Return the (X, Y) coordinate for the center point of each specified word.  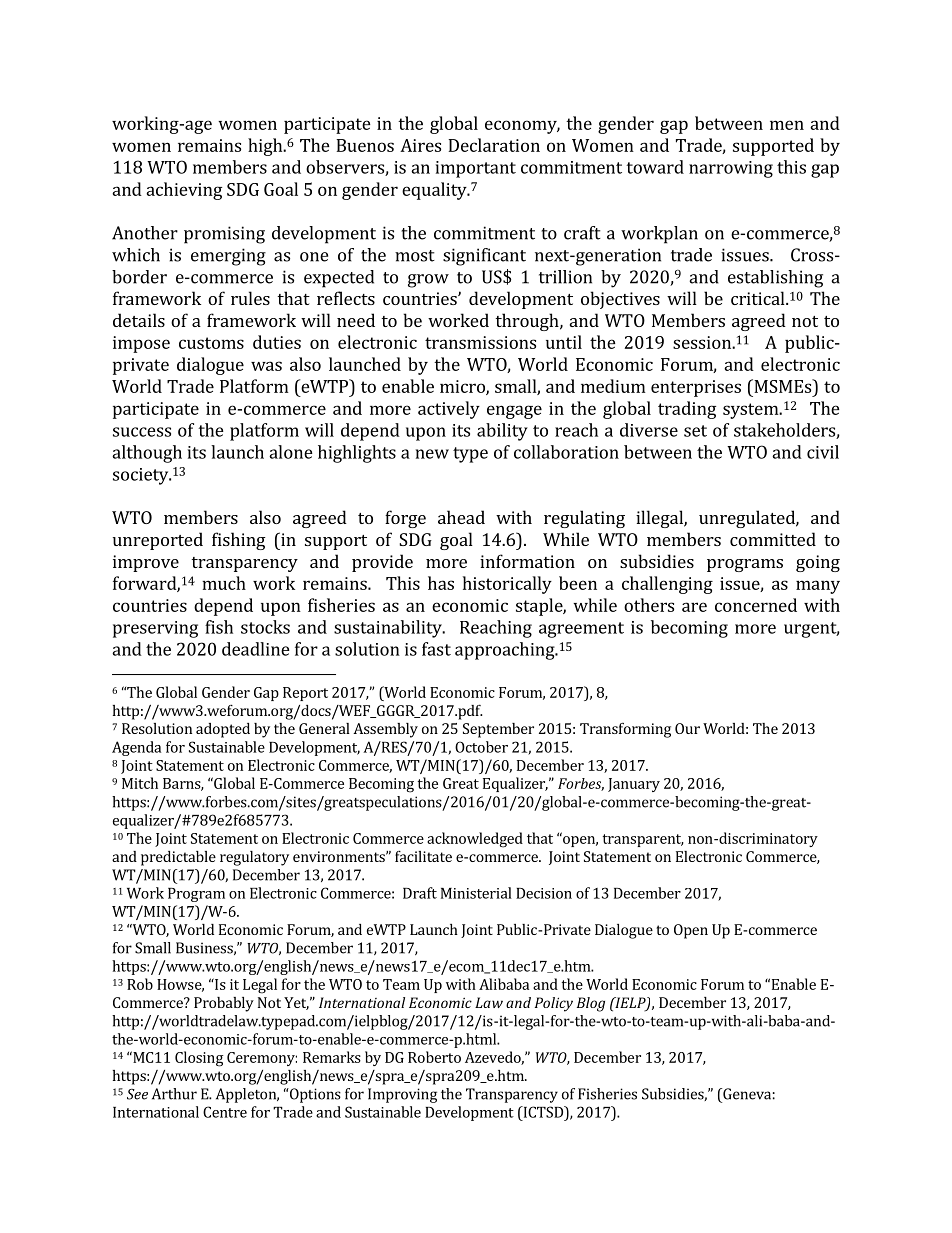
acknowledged (475, 840)
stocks (265, 627)
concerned (756, 605)
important (476, 169)
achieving (184, 191)
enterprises (696, 388)
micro (463, 387)
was (266, 366)
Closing (199, 1059)
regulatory (254, 858)
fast (436, 649)
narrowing (731, 169)
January (634, 785)
